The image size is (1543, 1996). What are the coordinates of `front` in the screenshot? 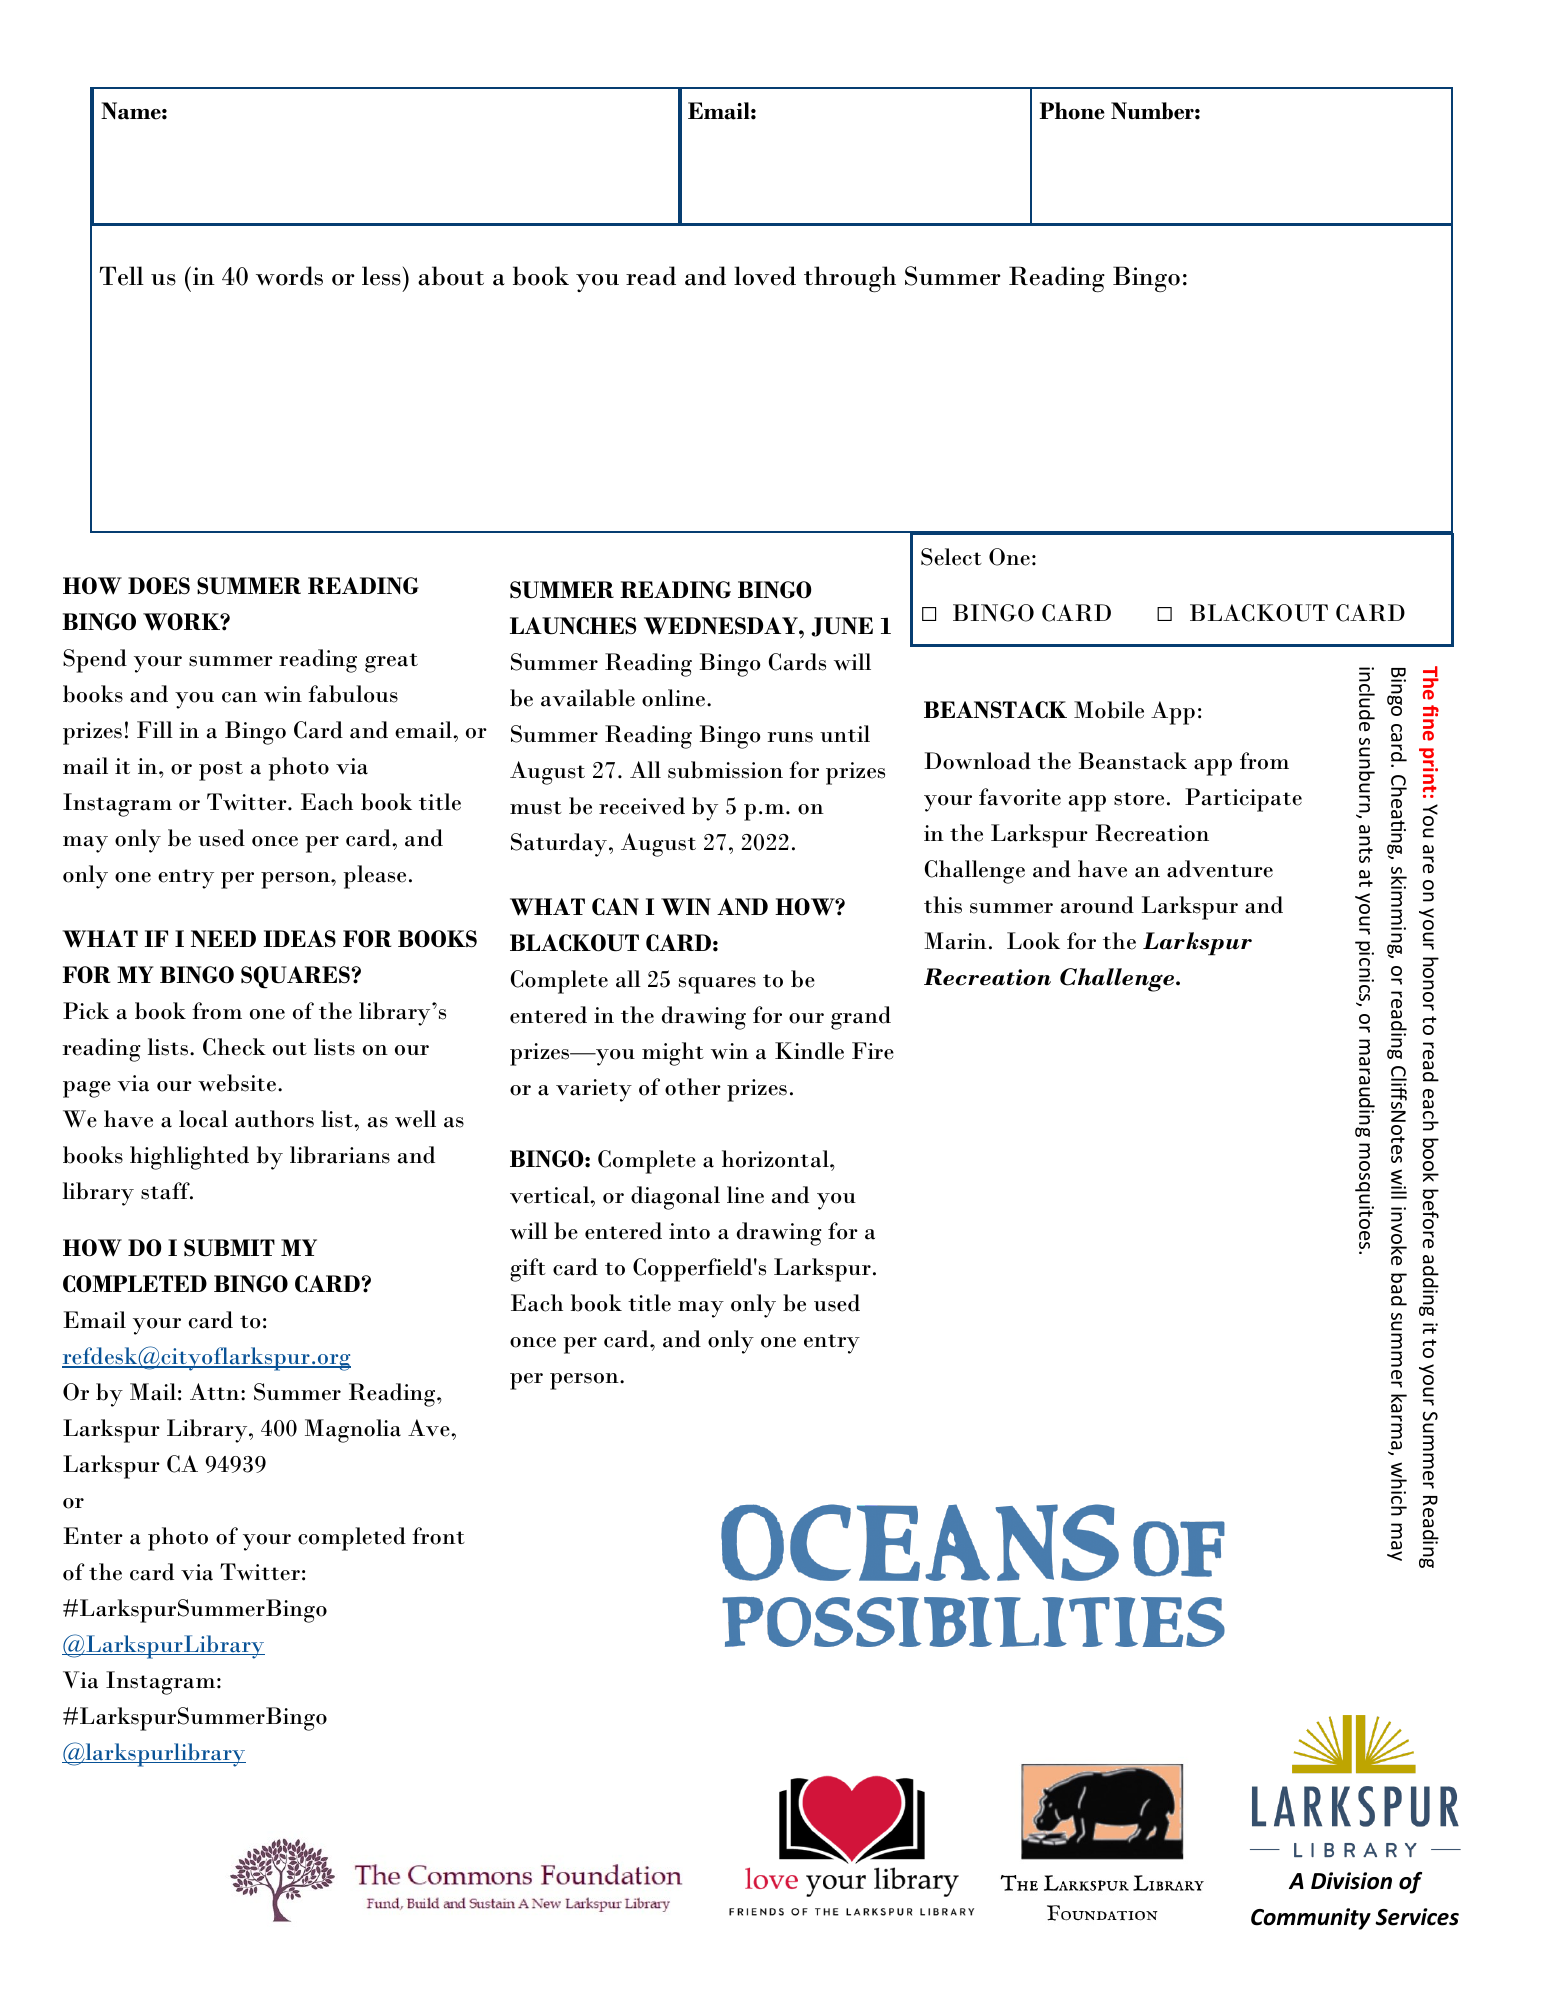 It's located at (438, 1536).
